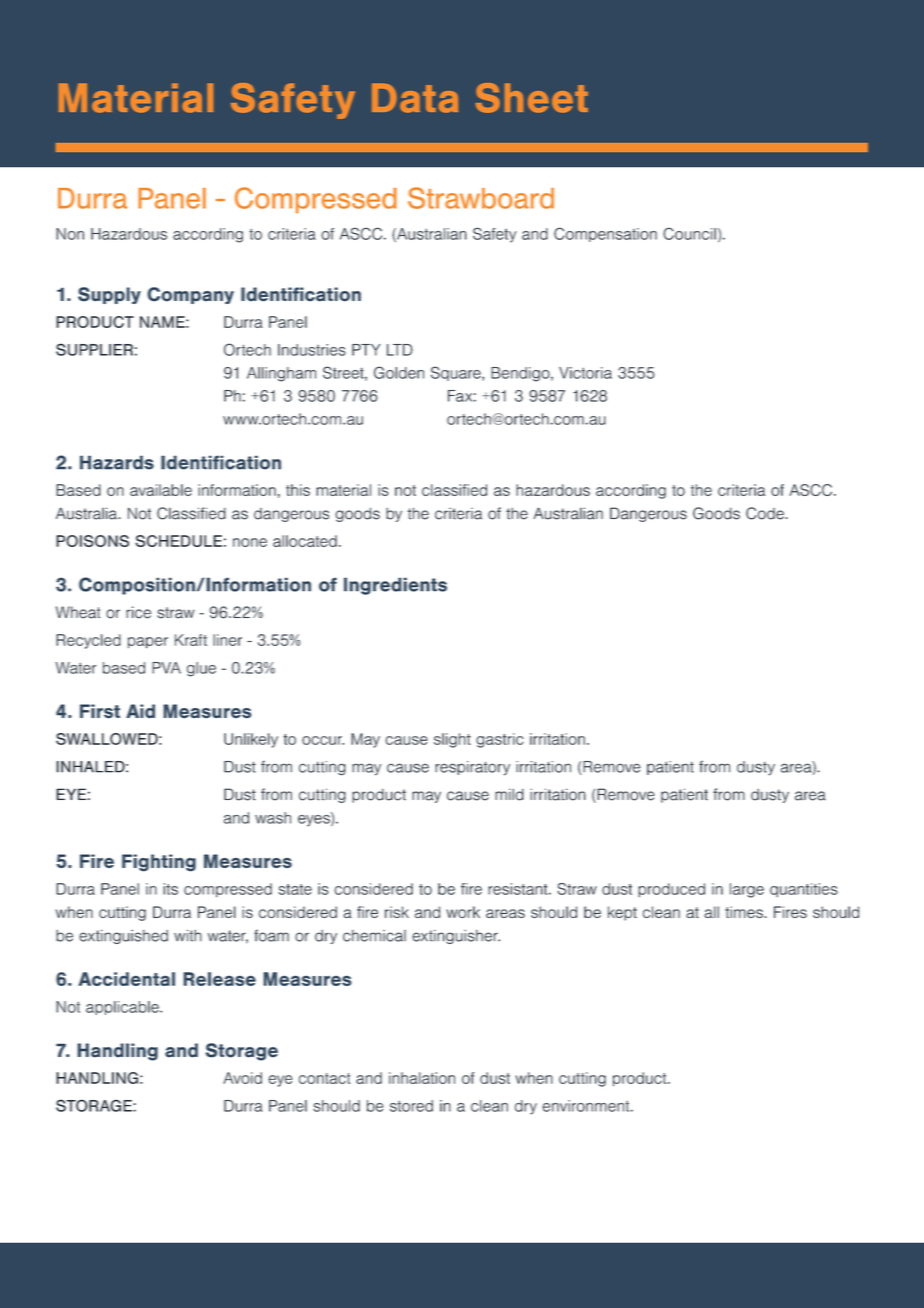 The image size is (924, 1308). Describe the element at coordinates (745, 912) in the document. I see `times` at that location.
